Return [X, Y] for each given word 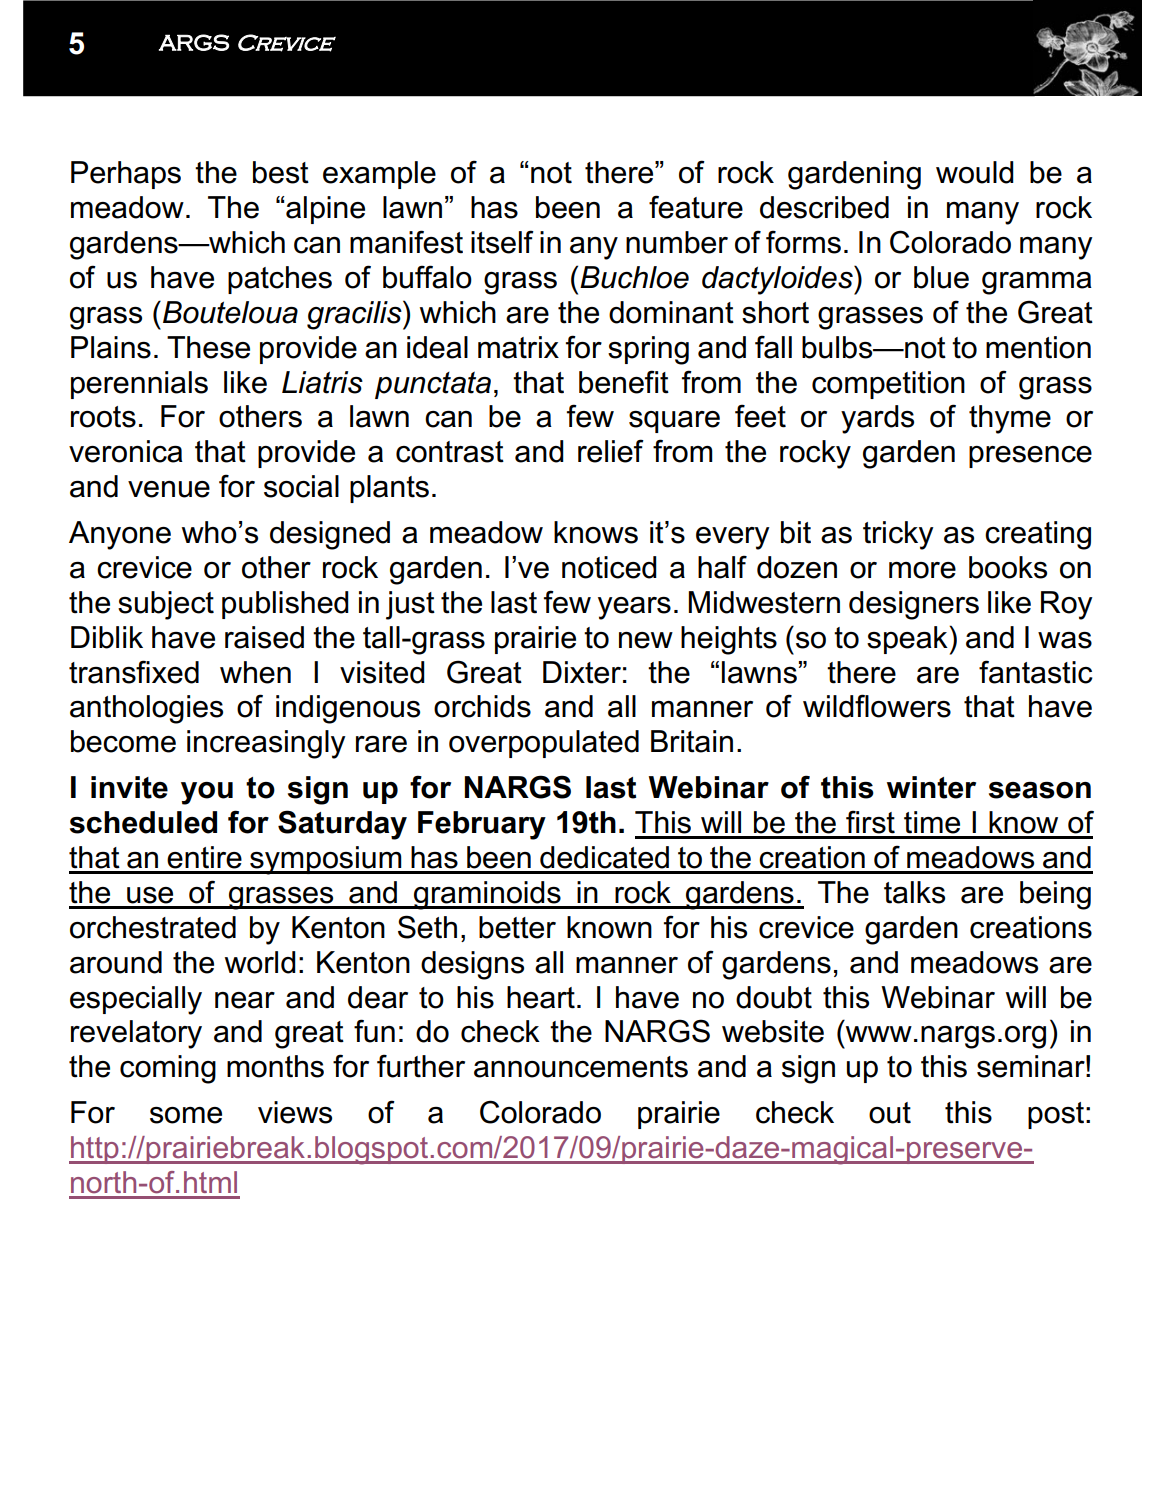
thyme [1010, 419]
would [975, 172]
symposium [326, 860]
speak [908, 640]
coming [168, 1069]
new [646, 640]
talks [914, 892]
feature [696, 207]
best [281, 172]
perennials [139, 385]
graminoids [487, 895]
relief [611, 451]
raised [264, 637]
